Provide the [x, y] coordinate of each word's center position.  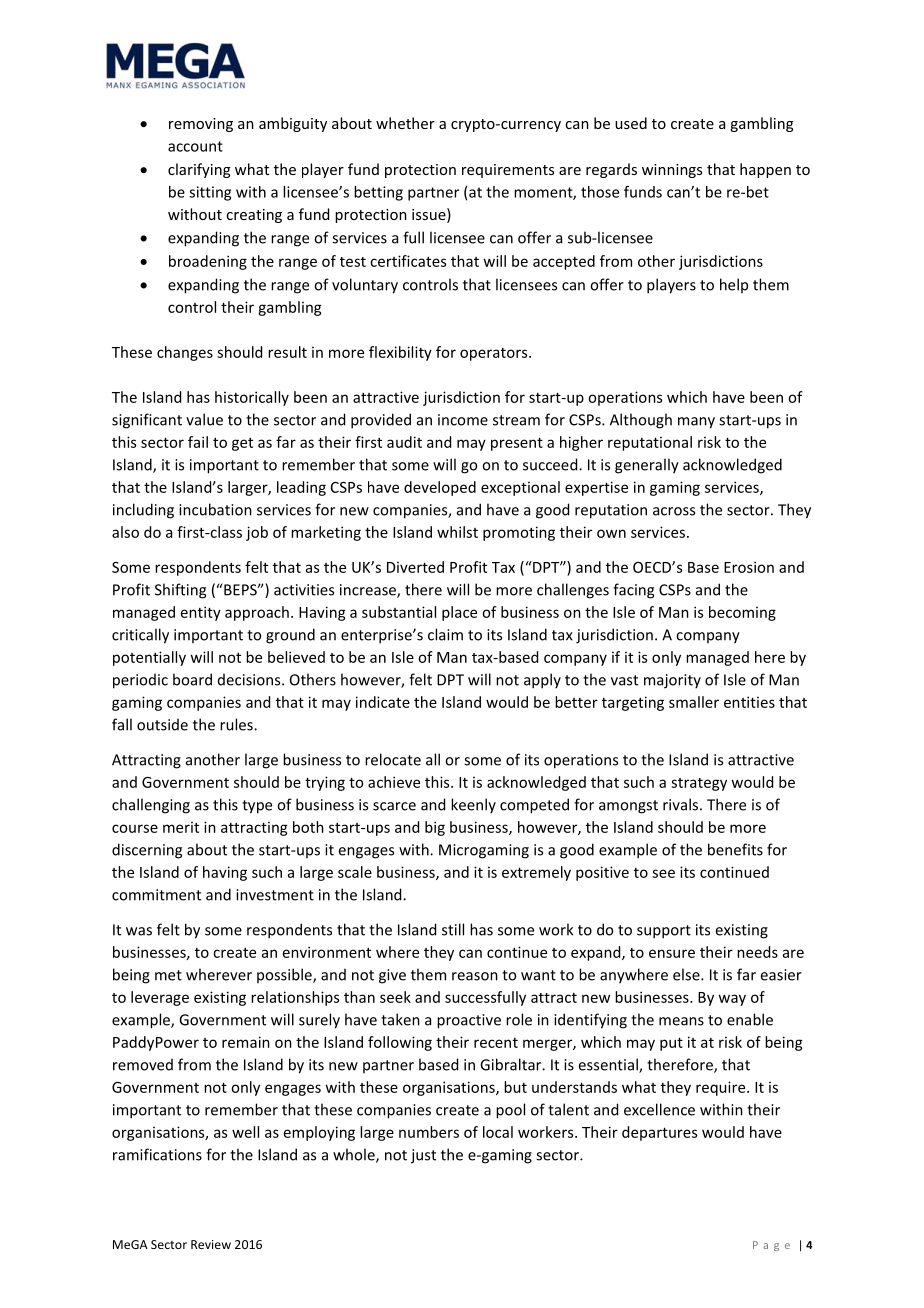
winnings [672, 171]
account [195, 146]
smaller [694, 702]
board [192, 679]
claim [445, 634]
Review [211, 1244]
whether [405, 123]
